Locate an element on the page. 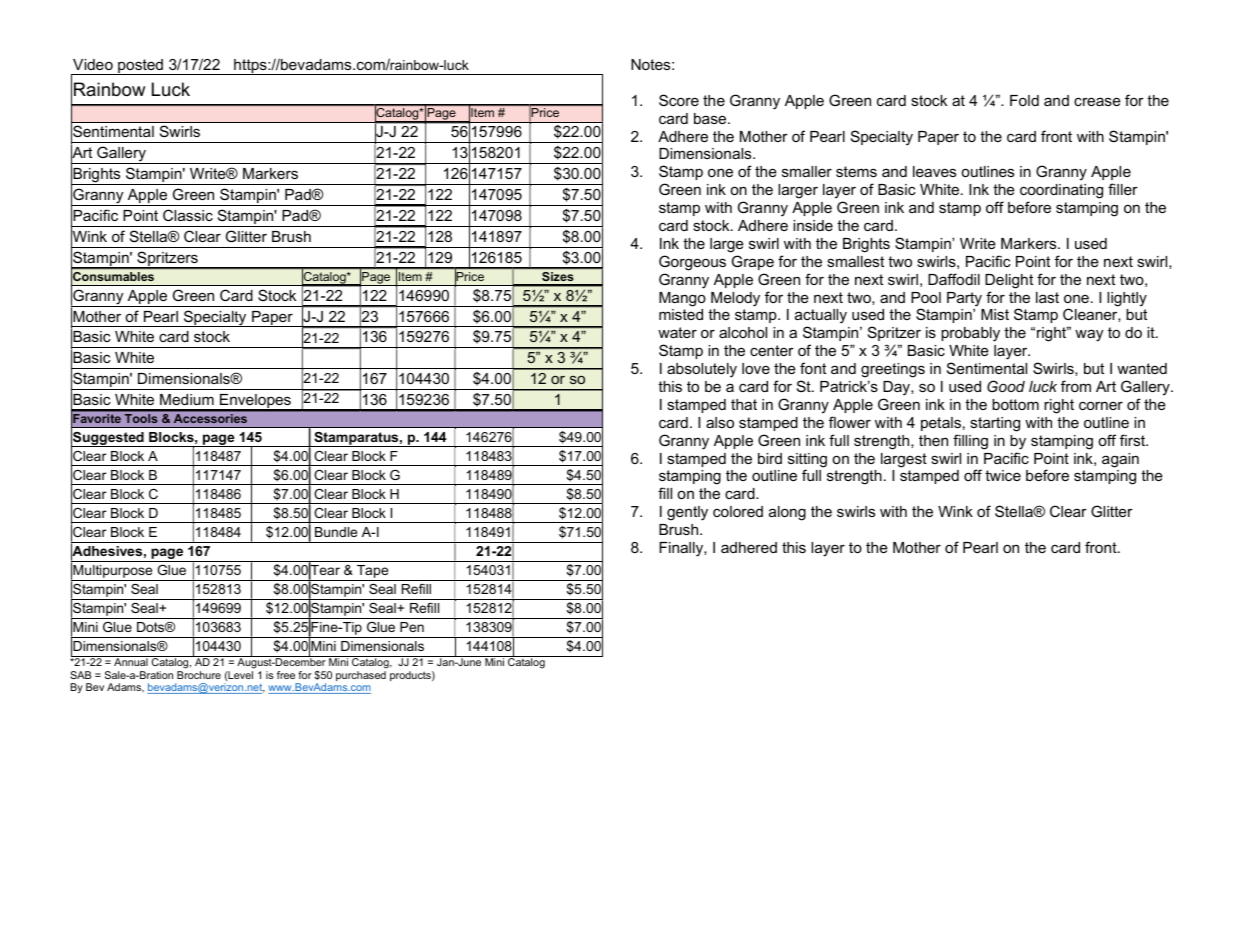 The height and width of the document is (952, 1233). Score is located at coordinates (679, 100).
